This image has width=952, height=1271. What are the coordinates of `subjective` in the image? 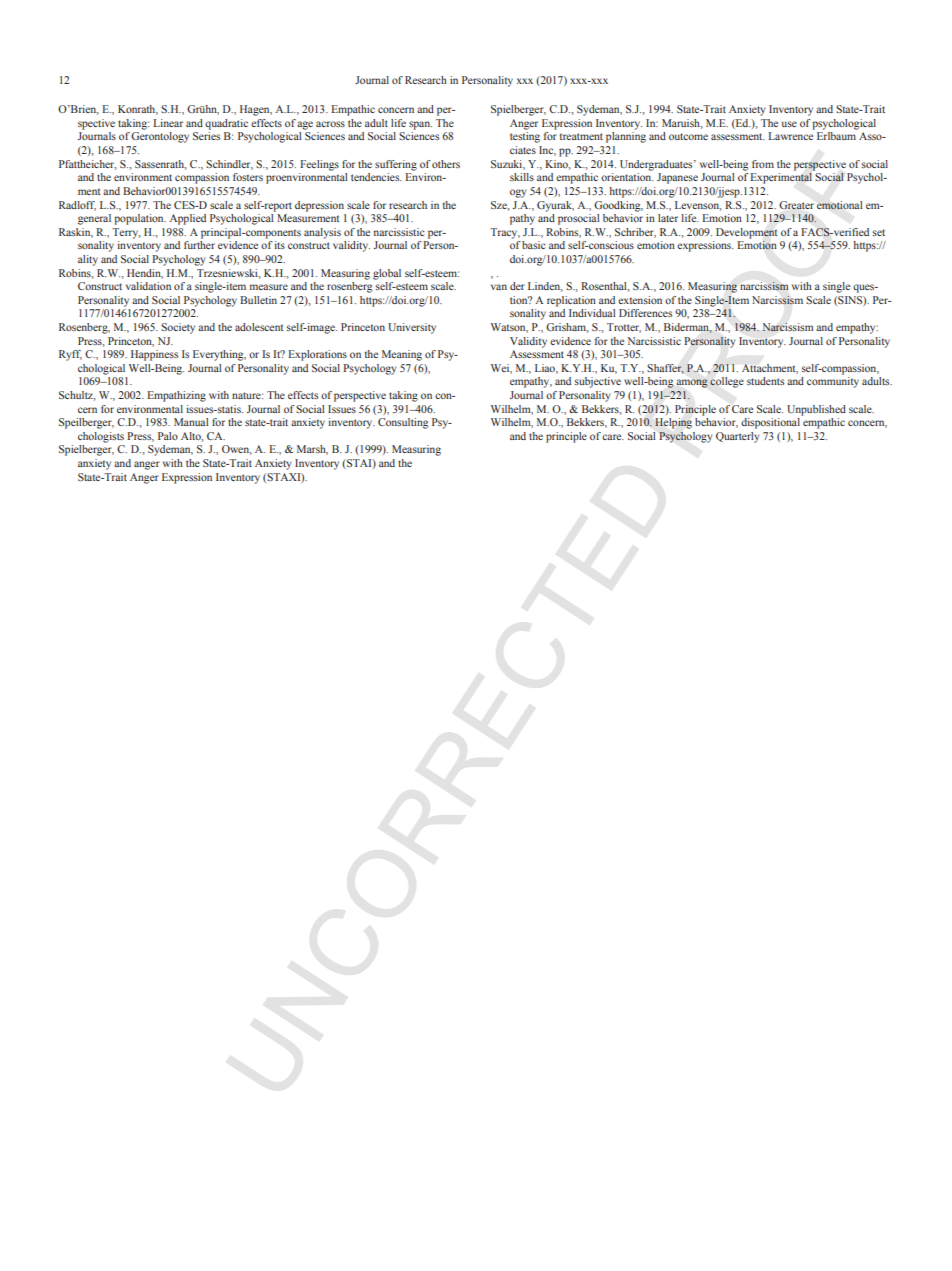 It's located at (598, 382).
